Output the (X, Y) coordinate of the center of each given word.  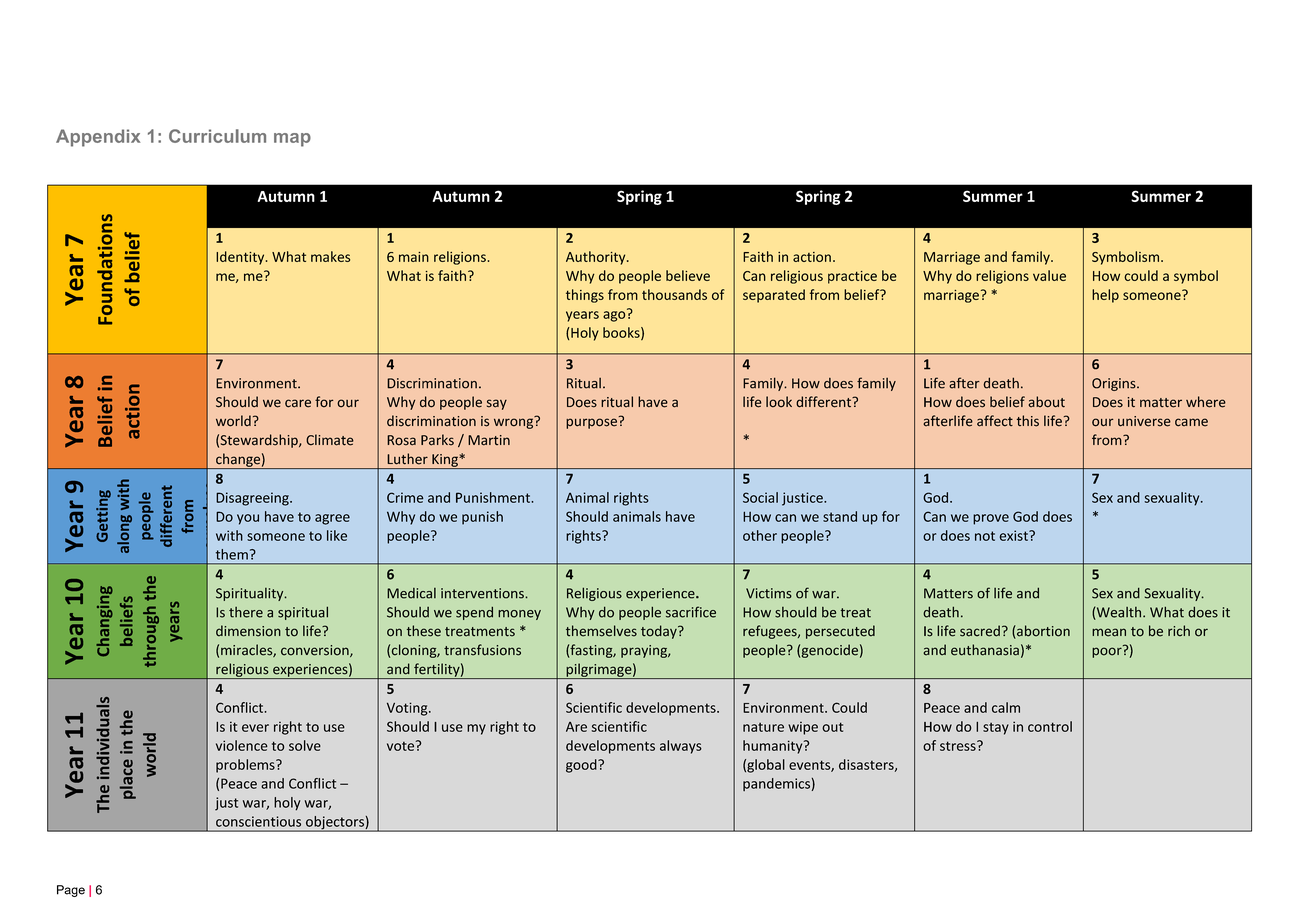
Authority (597, 258)
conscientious (258, 821)
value (1049, 275)
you (248, 519)
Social (760, 497)
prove (991, 519)
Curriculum (217, 136)
